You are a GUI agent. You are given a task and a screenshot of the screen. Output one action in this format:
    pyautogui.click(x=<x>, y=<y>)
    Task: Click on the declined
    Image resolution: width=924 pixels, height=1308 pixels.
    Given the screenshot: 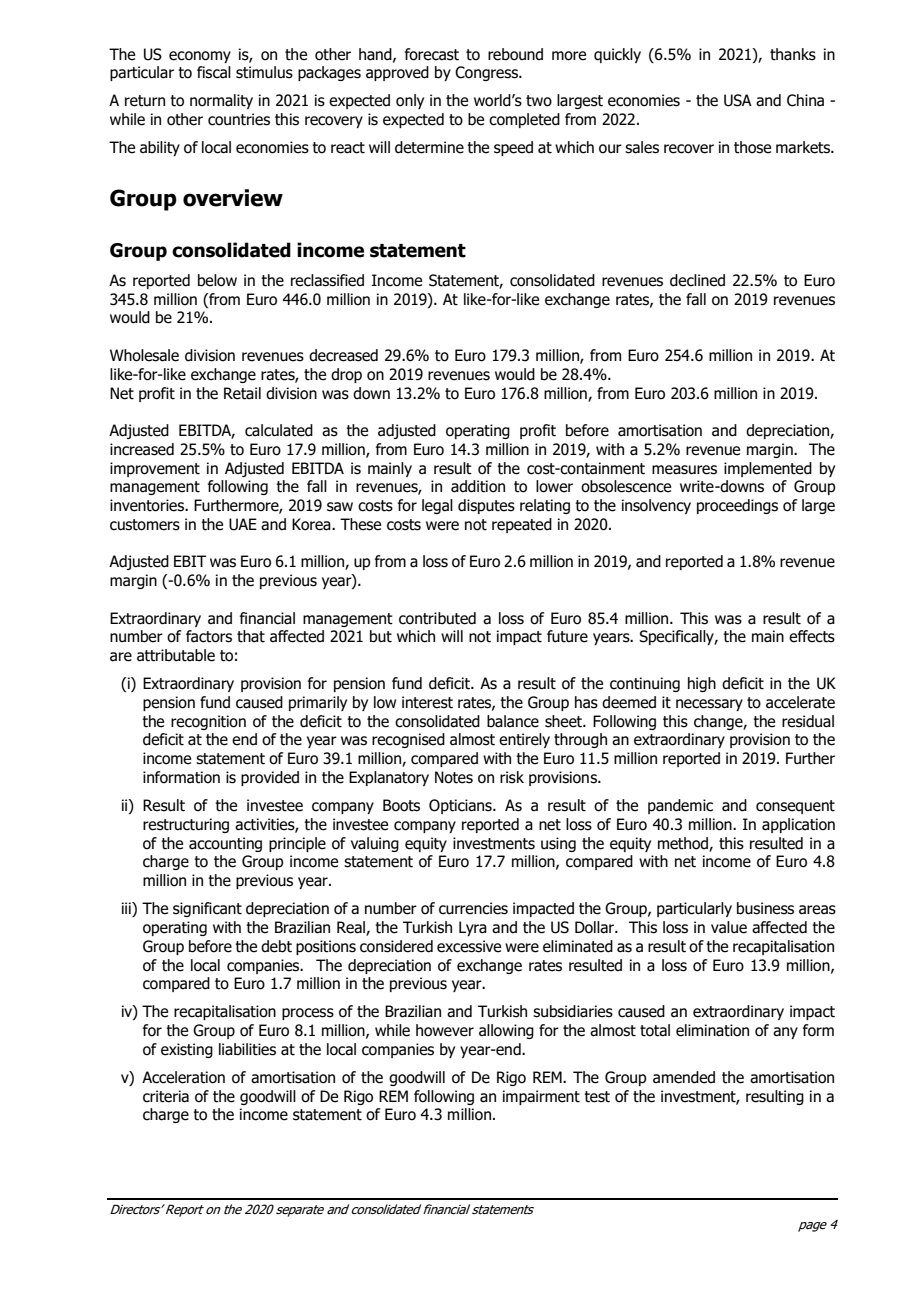 What is the action you would take?
    pyautogui.click(x=697, y=280)
